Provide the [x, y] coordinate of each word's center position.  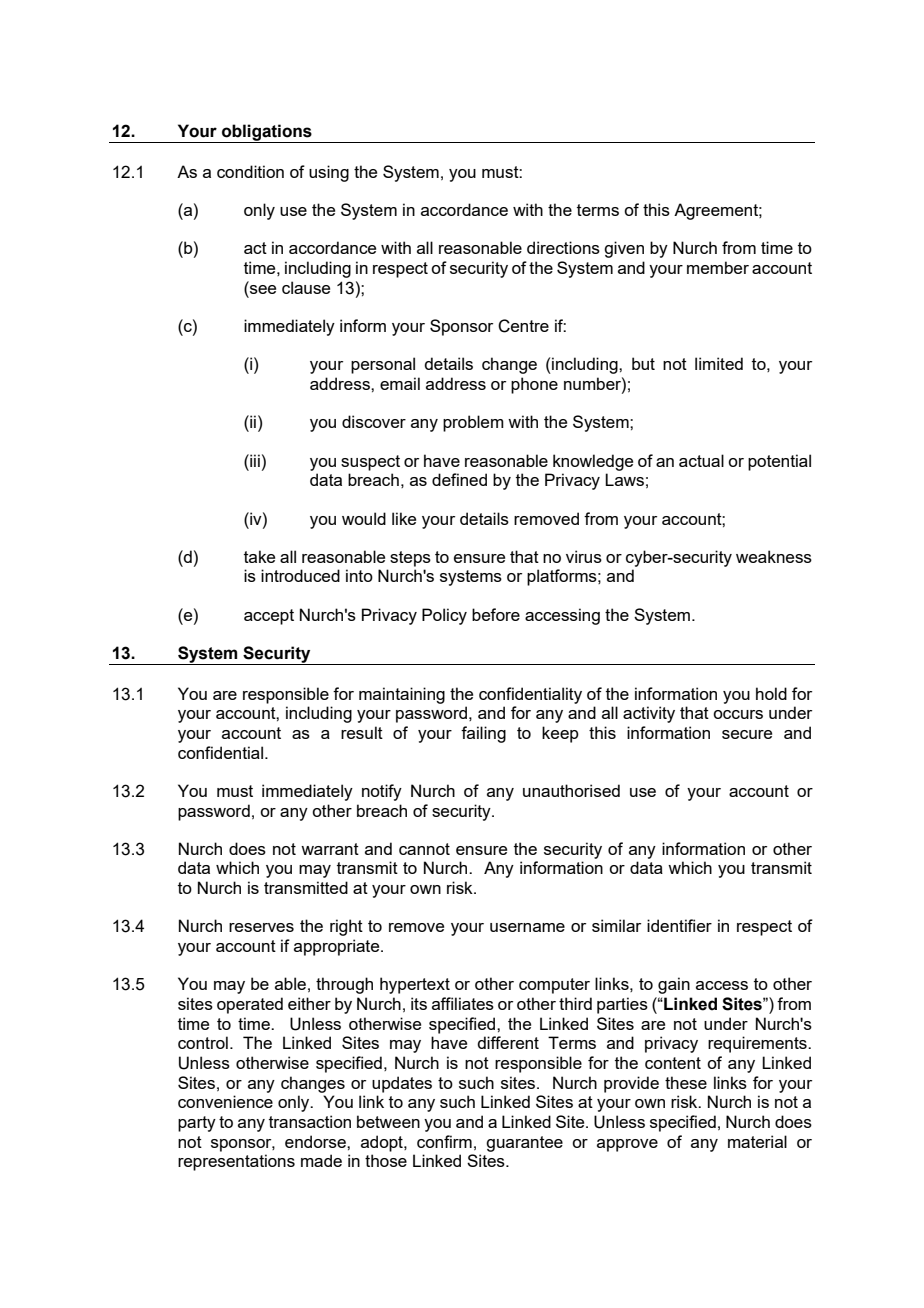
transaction [310, 1121]
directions [563, 247]
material [757, 1141]
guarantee [524, 1144]
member [718, 267]
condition [250, 171]
